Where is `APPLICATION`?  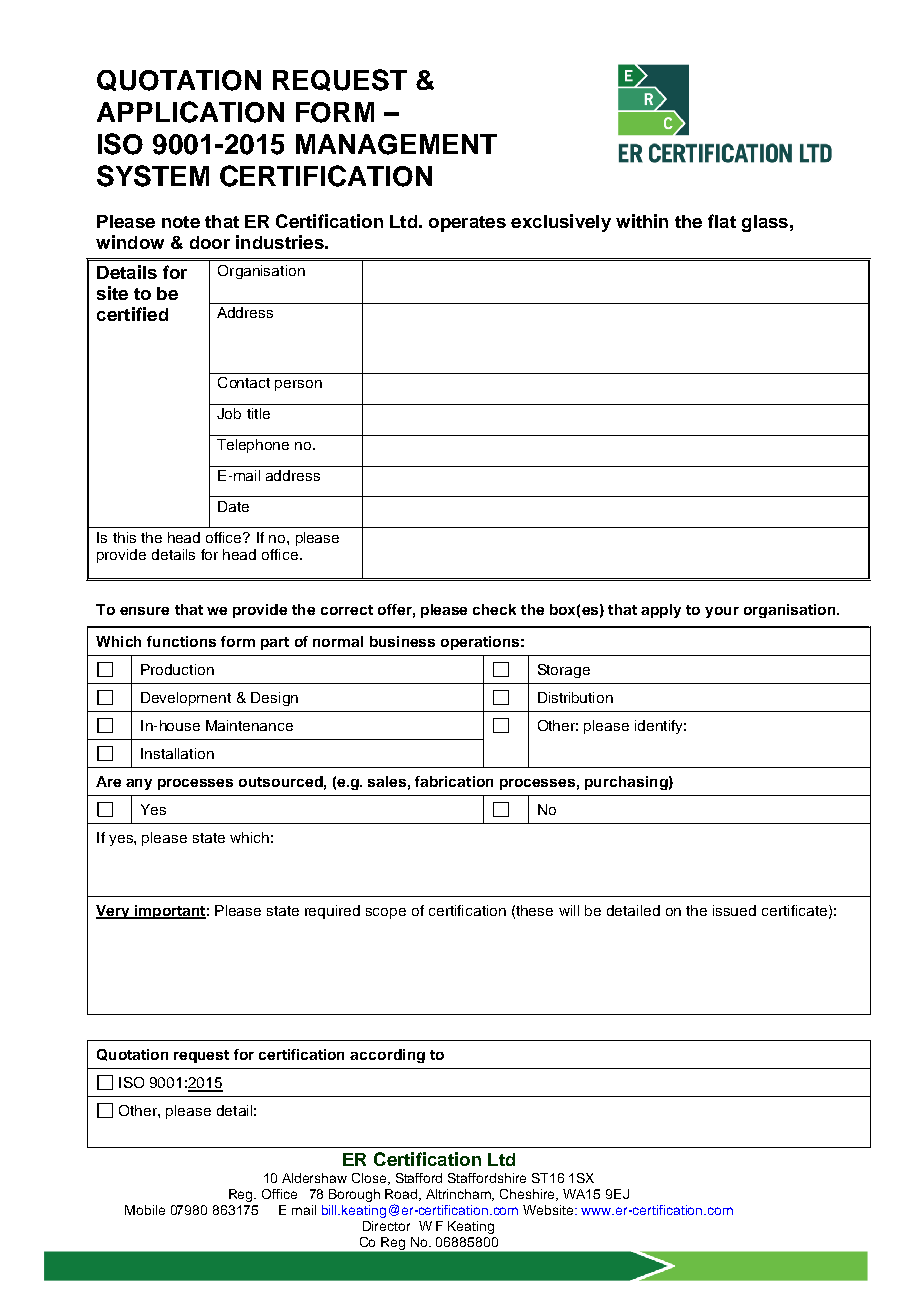 APPLICATION is located at coordinates (190, 112).
